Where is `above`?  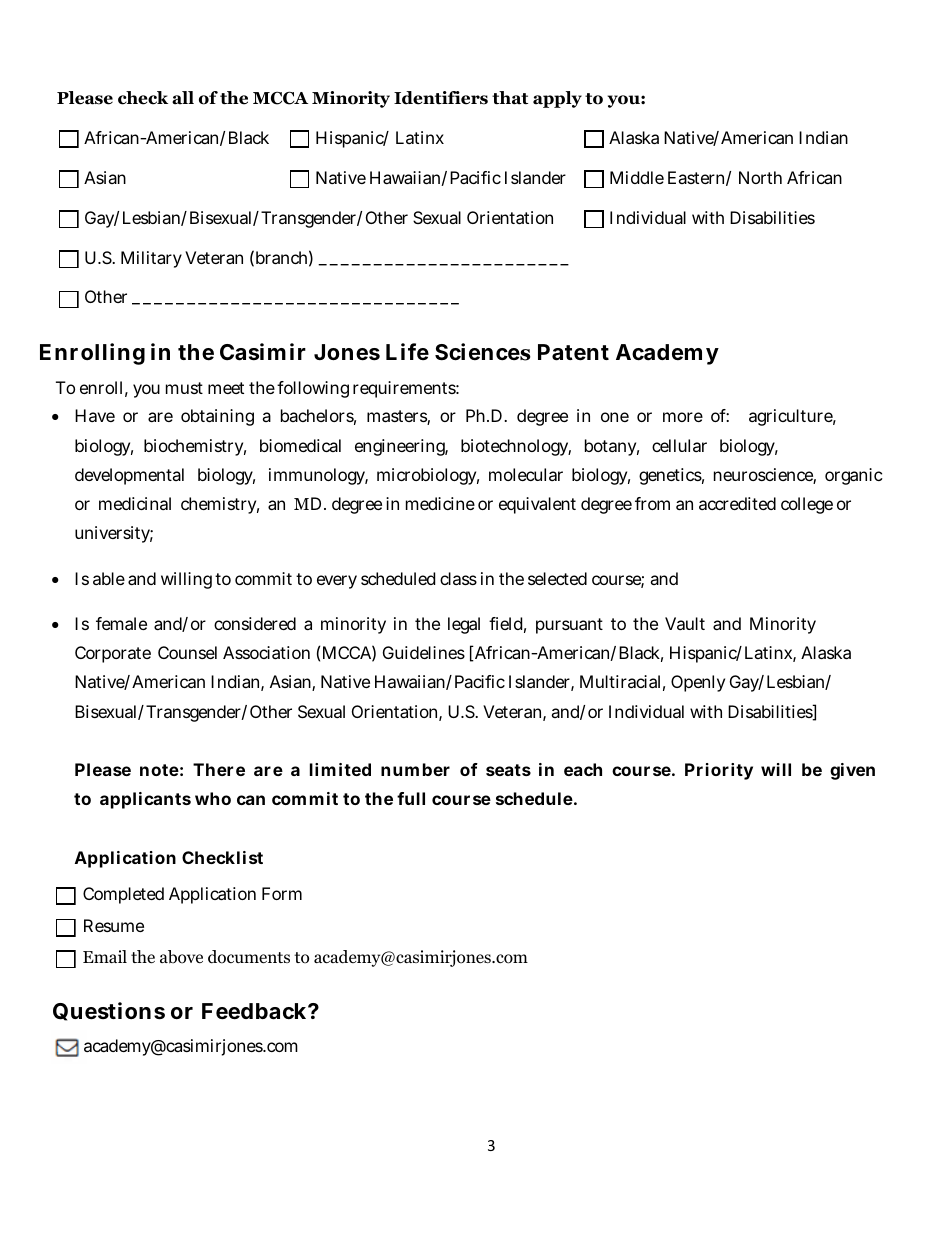
above is located at coordinates (181, 957).
